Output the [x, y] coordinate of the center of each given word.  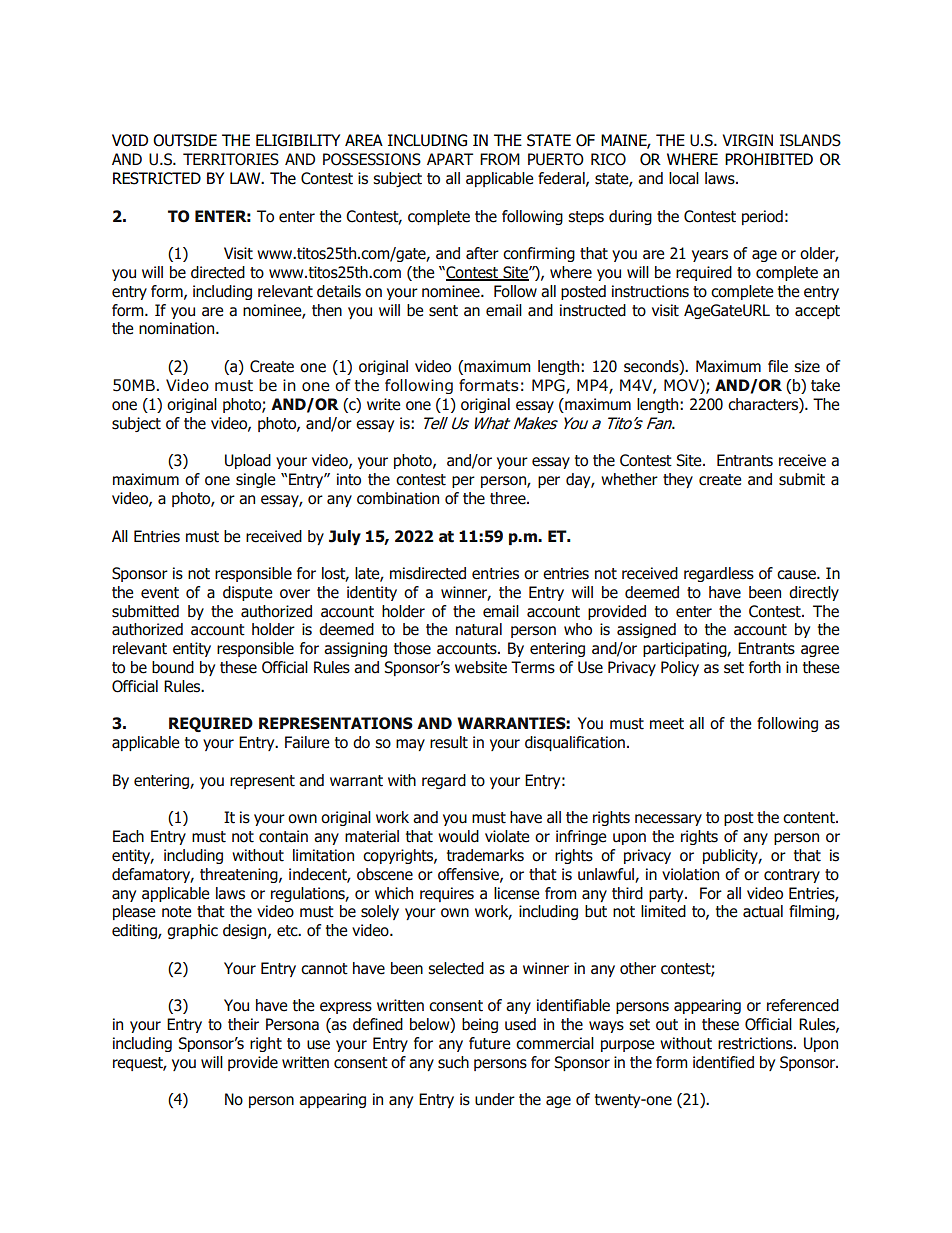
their [243, 1024]
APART [450, 159]
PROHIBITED [769, 159]
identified [723, 1062]
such [453, 1062]
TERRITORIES [231, 159]
